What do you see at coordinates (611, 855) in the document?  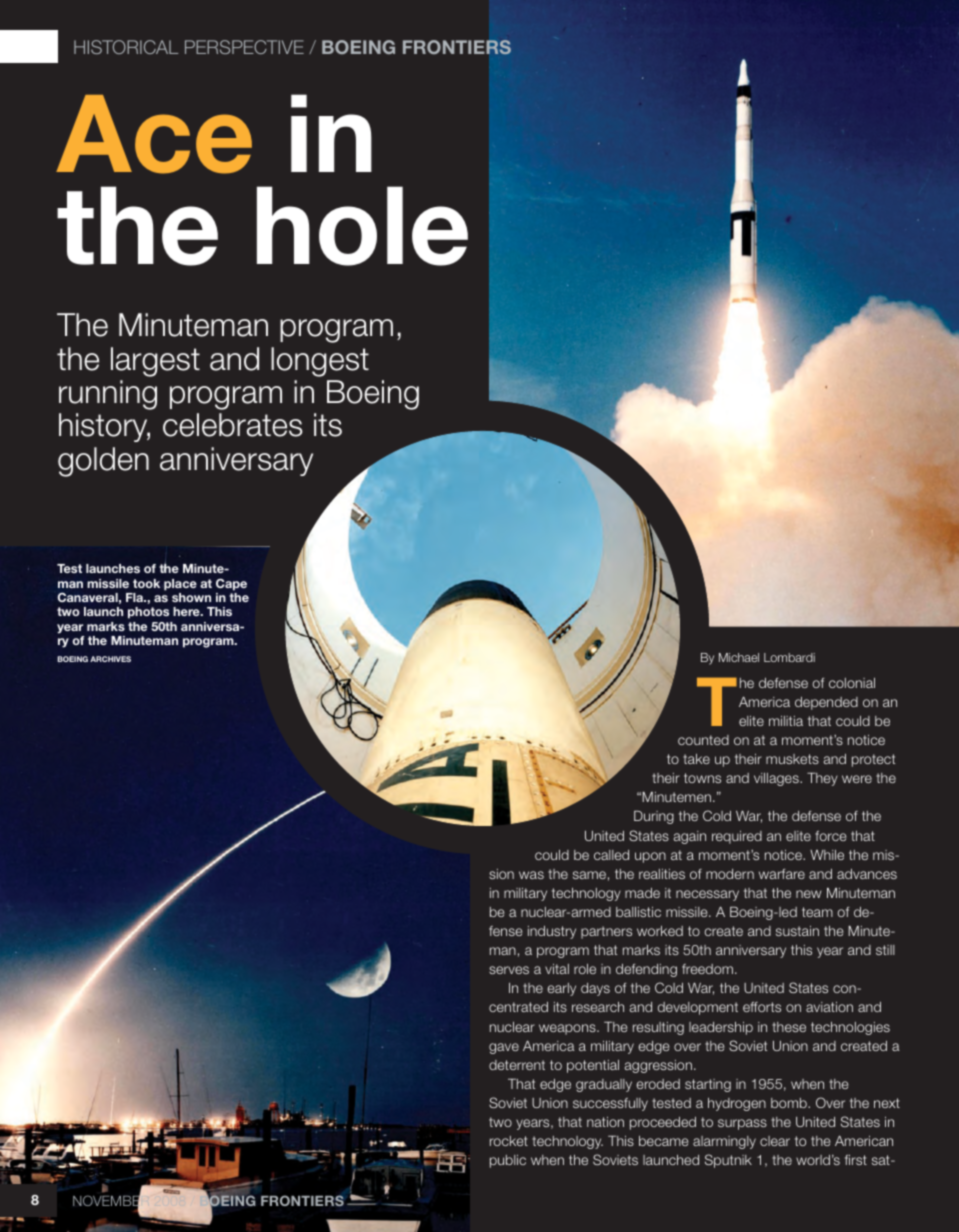 I see `called` at bounding box center [611, 855].
